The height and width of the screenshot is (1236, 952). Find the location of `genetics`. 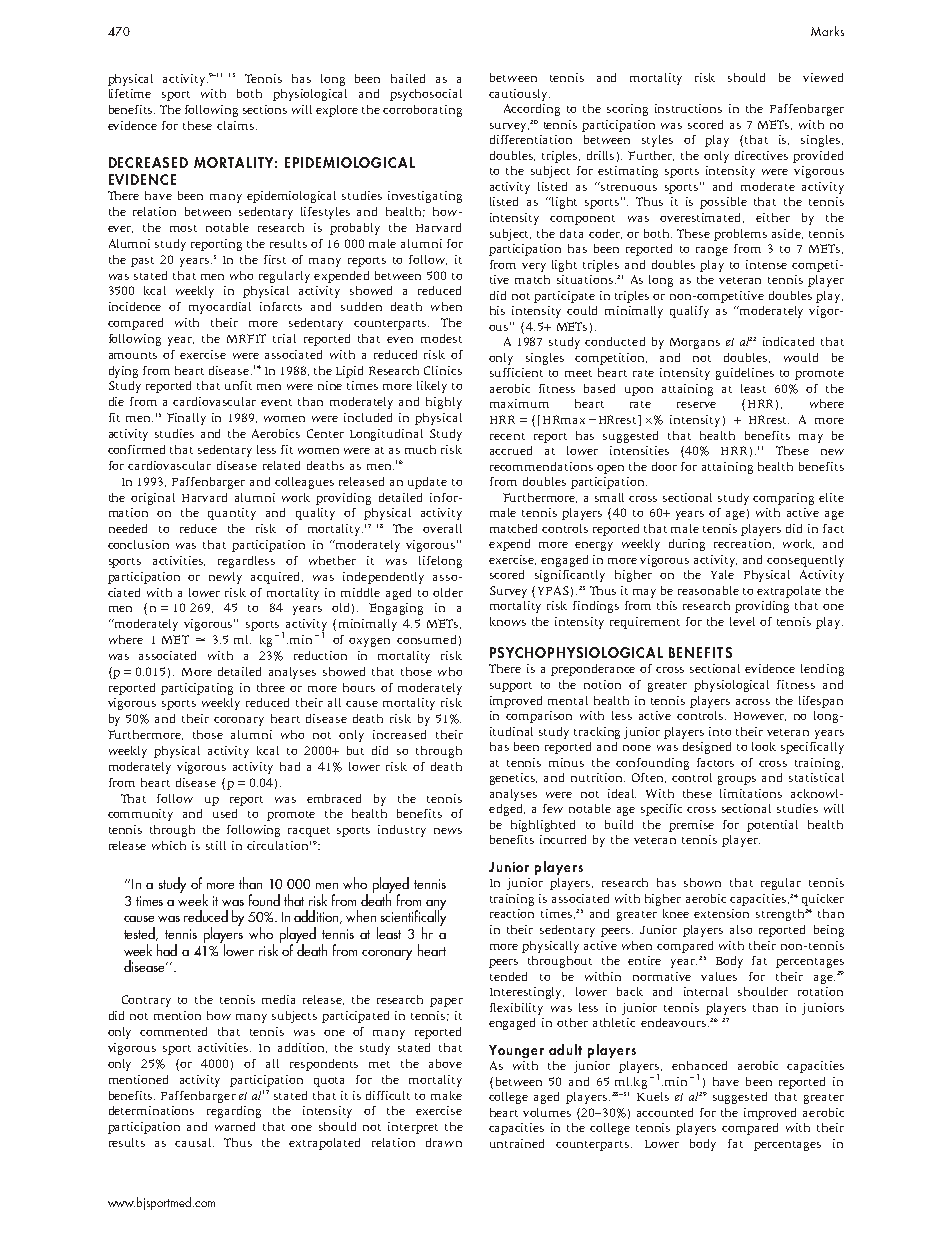

genetics is located at coordinates (513, 779).
